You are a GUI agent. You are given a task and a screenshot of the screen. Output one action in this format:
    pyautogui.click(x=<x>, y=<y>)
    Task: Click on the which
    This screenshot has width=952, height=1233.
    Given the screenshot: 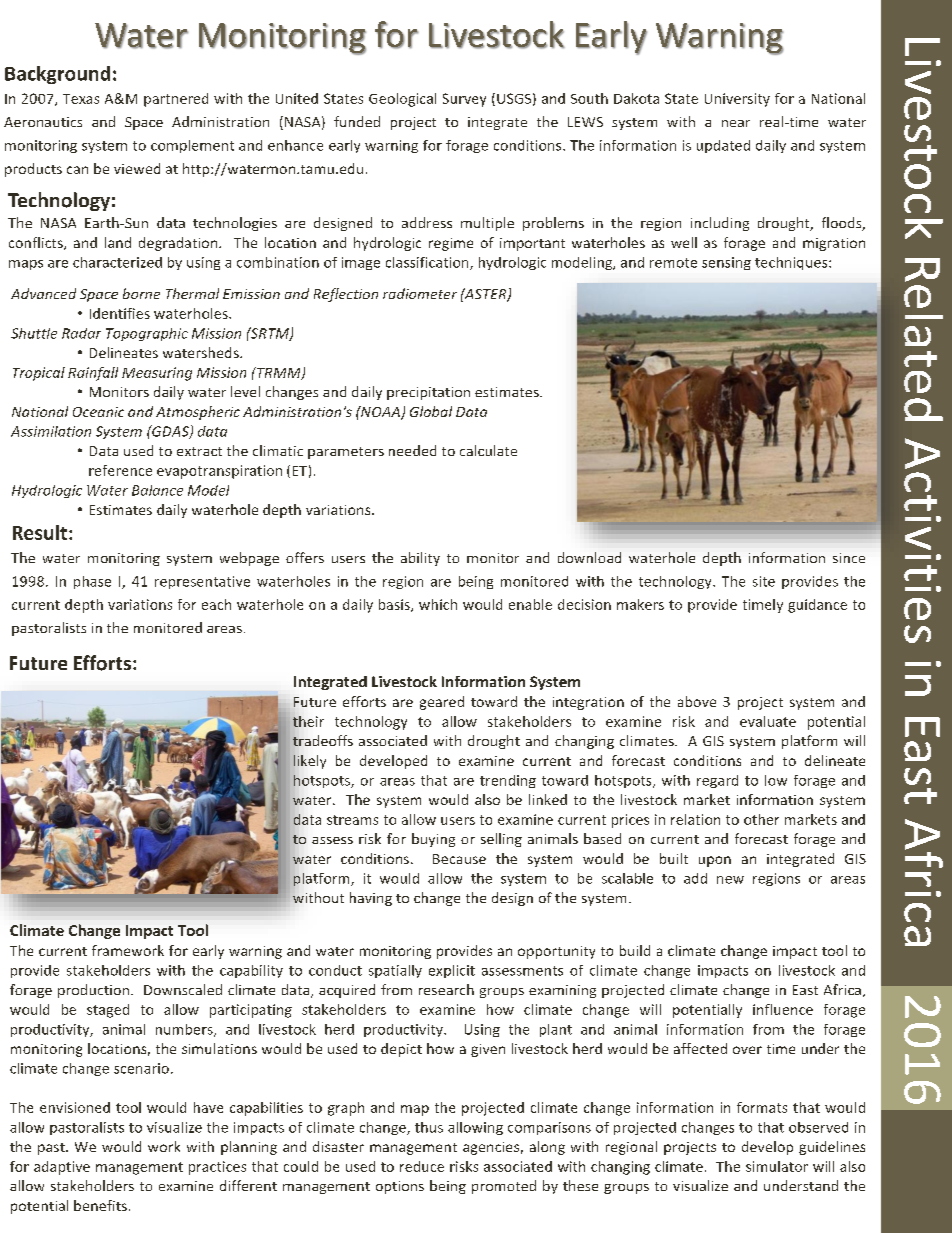 What is the action you would take?
    pyautogui.click(x=438, y=604)
